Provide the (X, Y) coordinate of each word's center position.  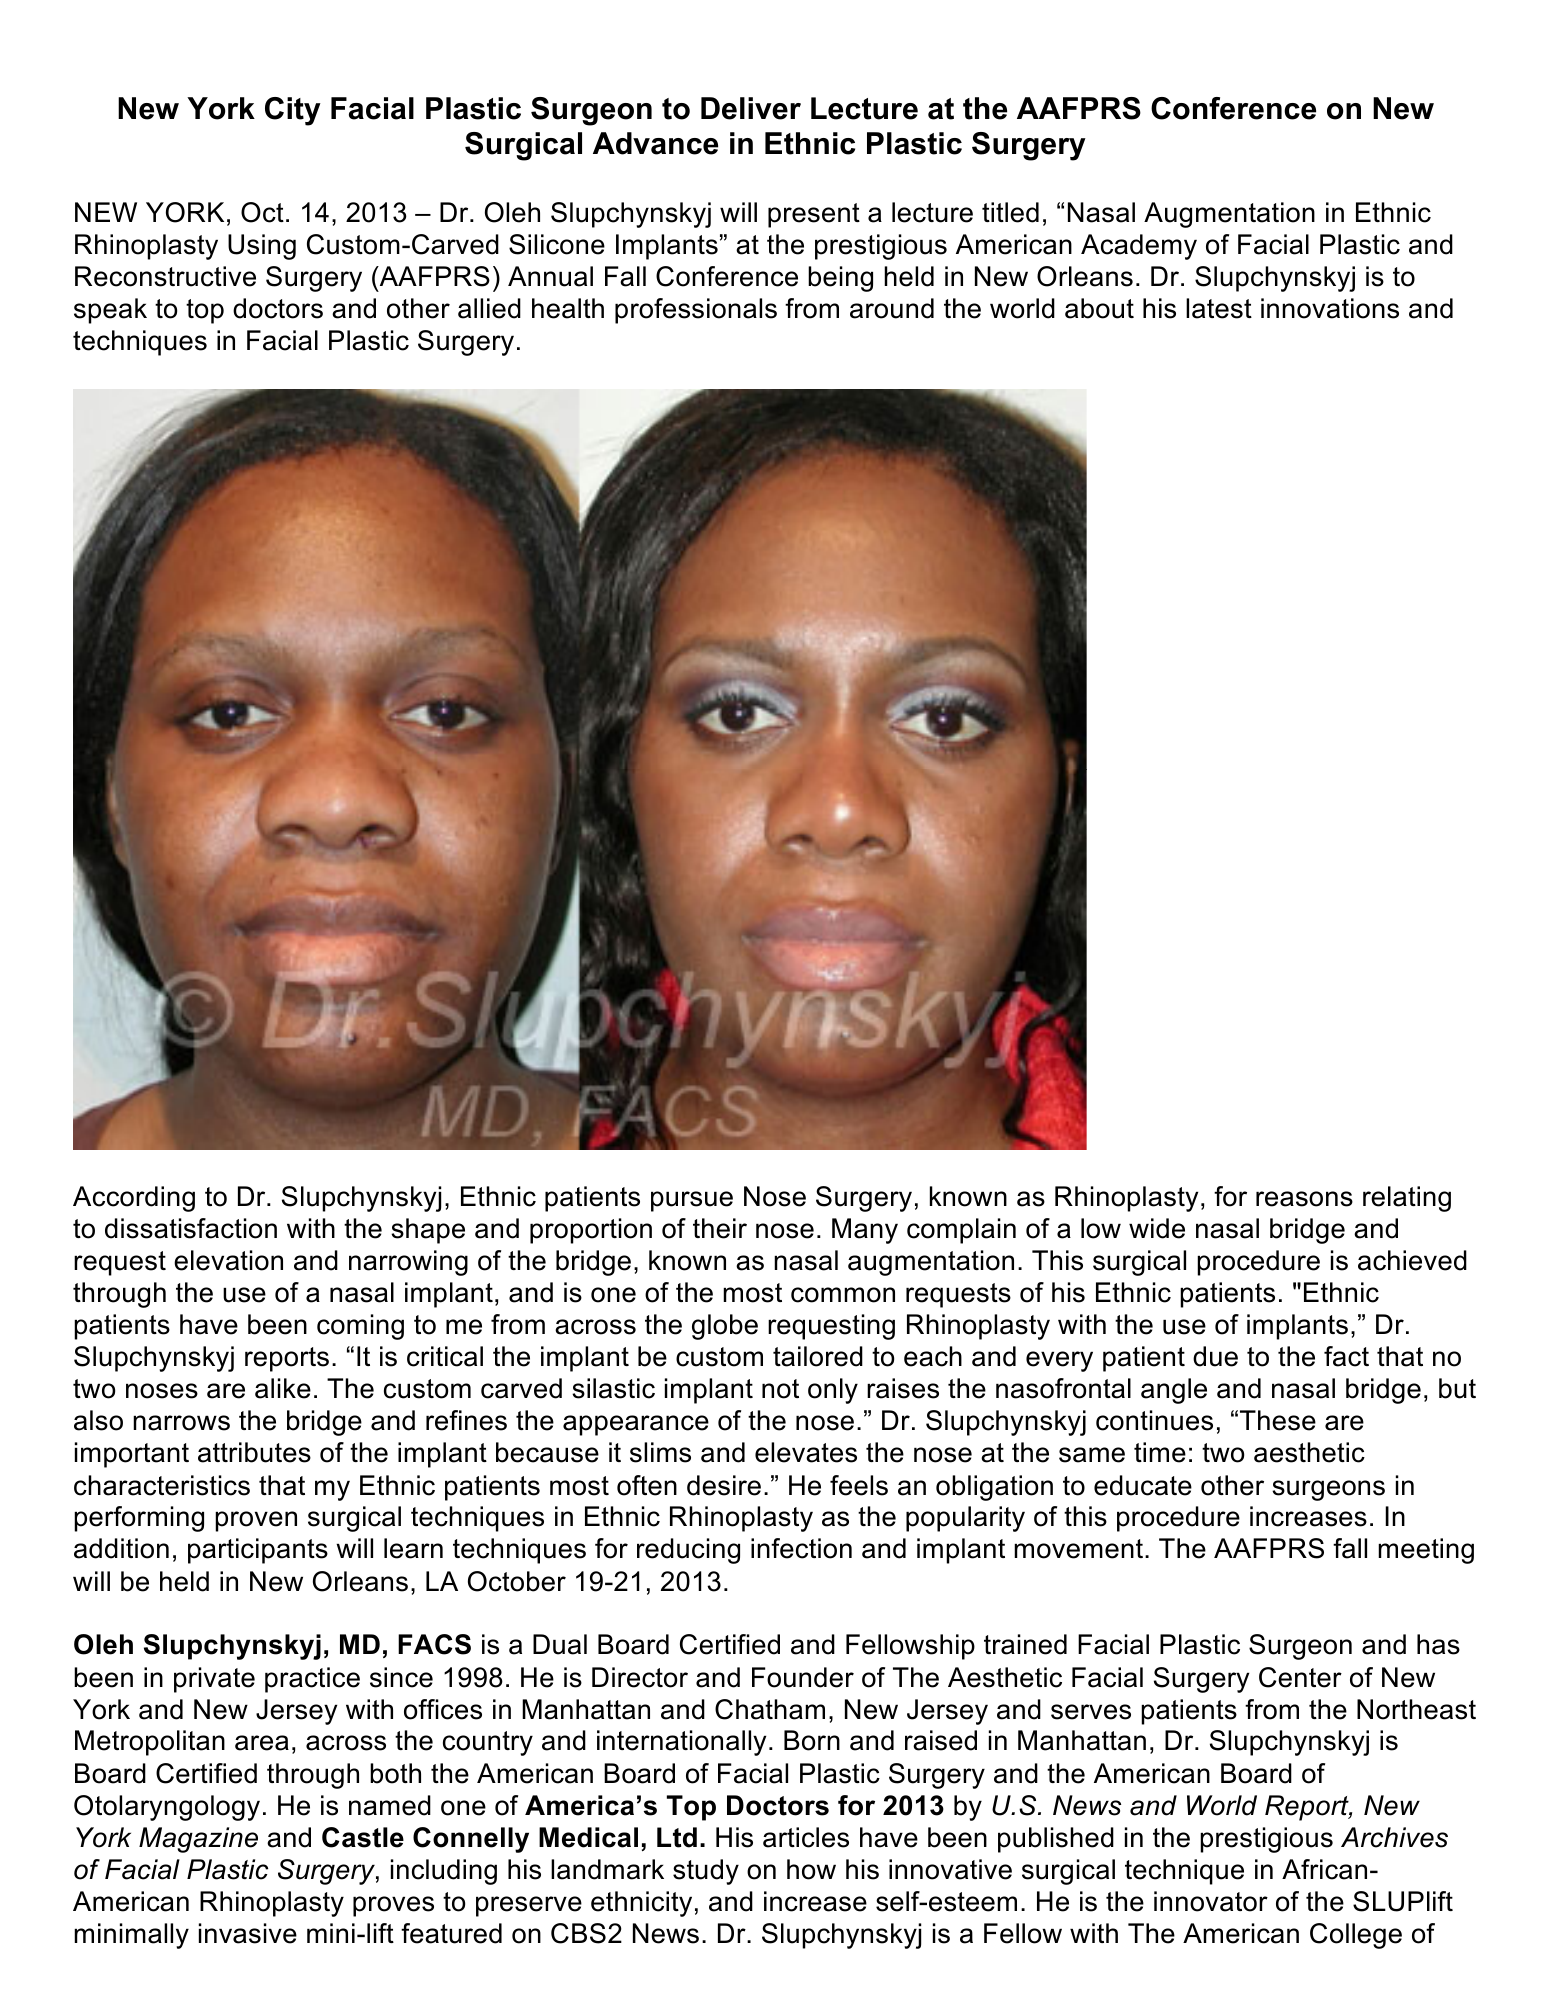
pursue (692, 1201)
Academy (1139, 247)
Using (262, 247)
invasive (248, 1933)
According (134, 1199)
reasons (1304, 1199)
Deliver (751, 108)
